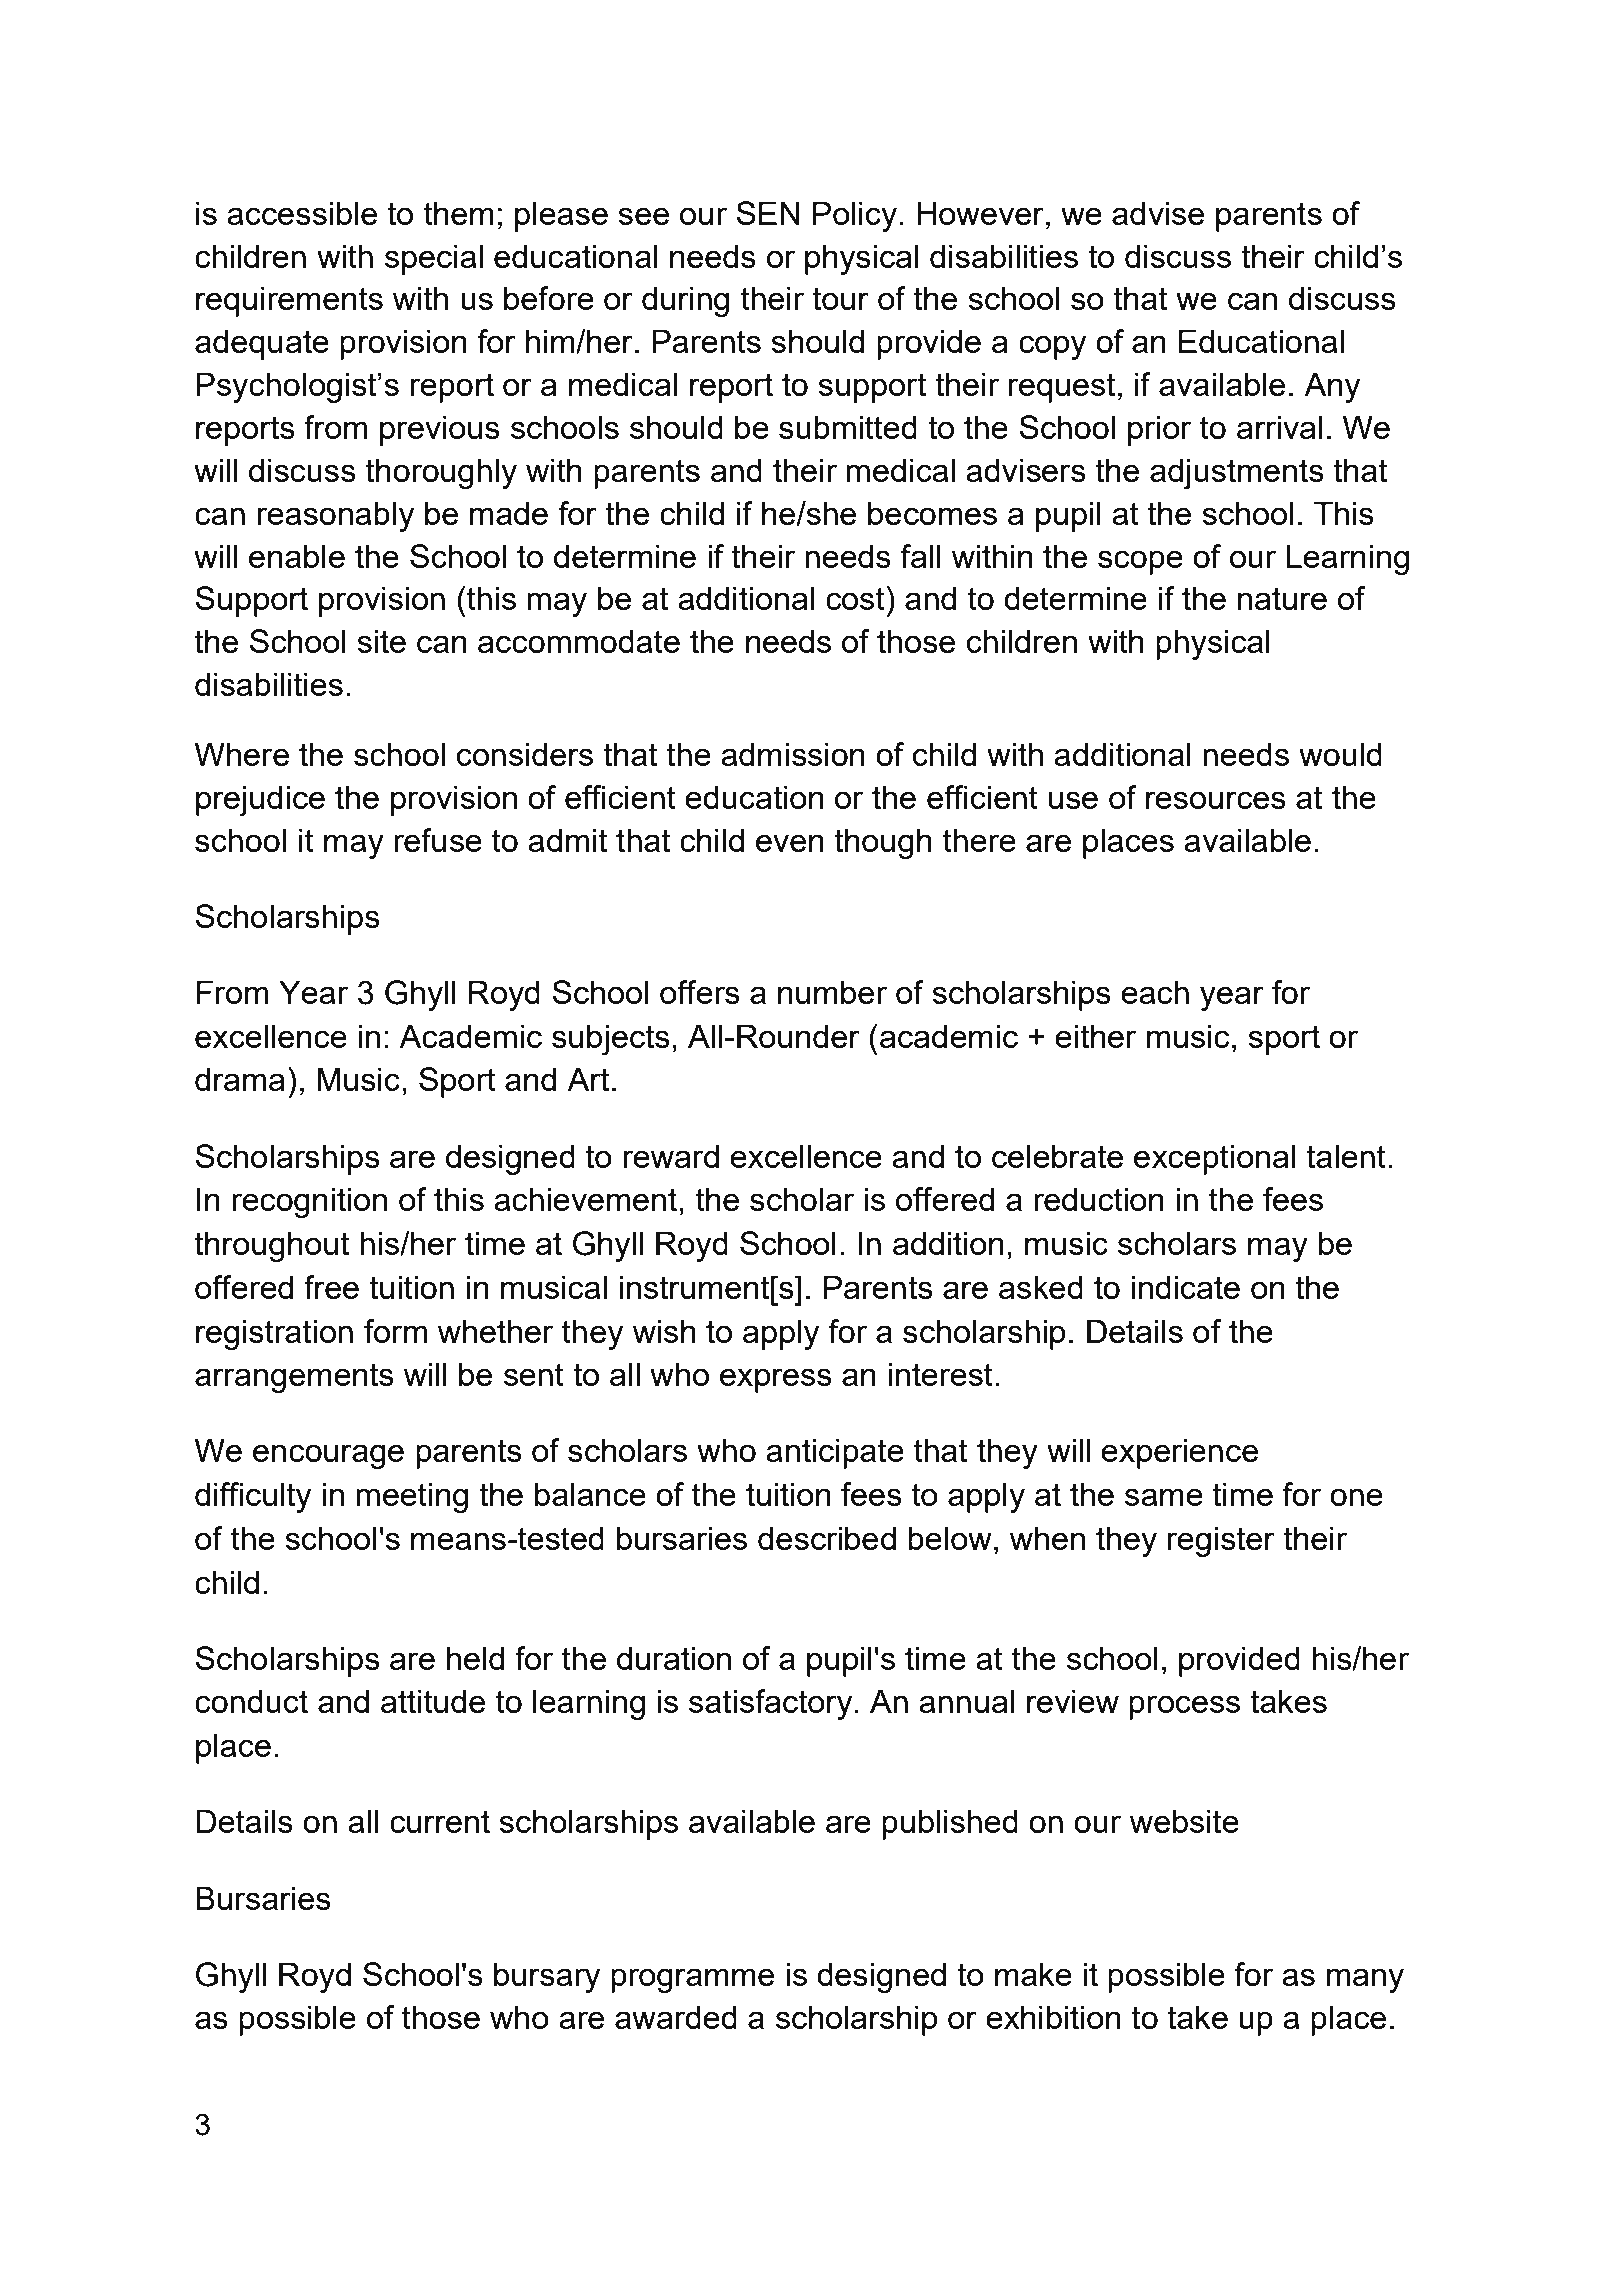  I want to click on express, so click(776, 1380).
